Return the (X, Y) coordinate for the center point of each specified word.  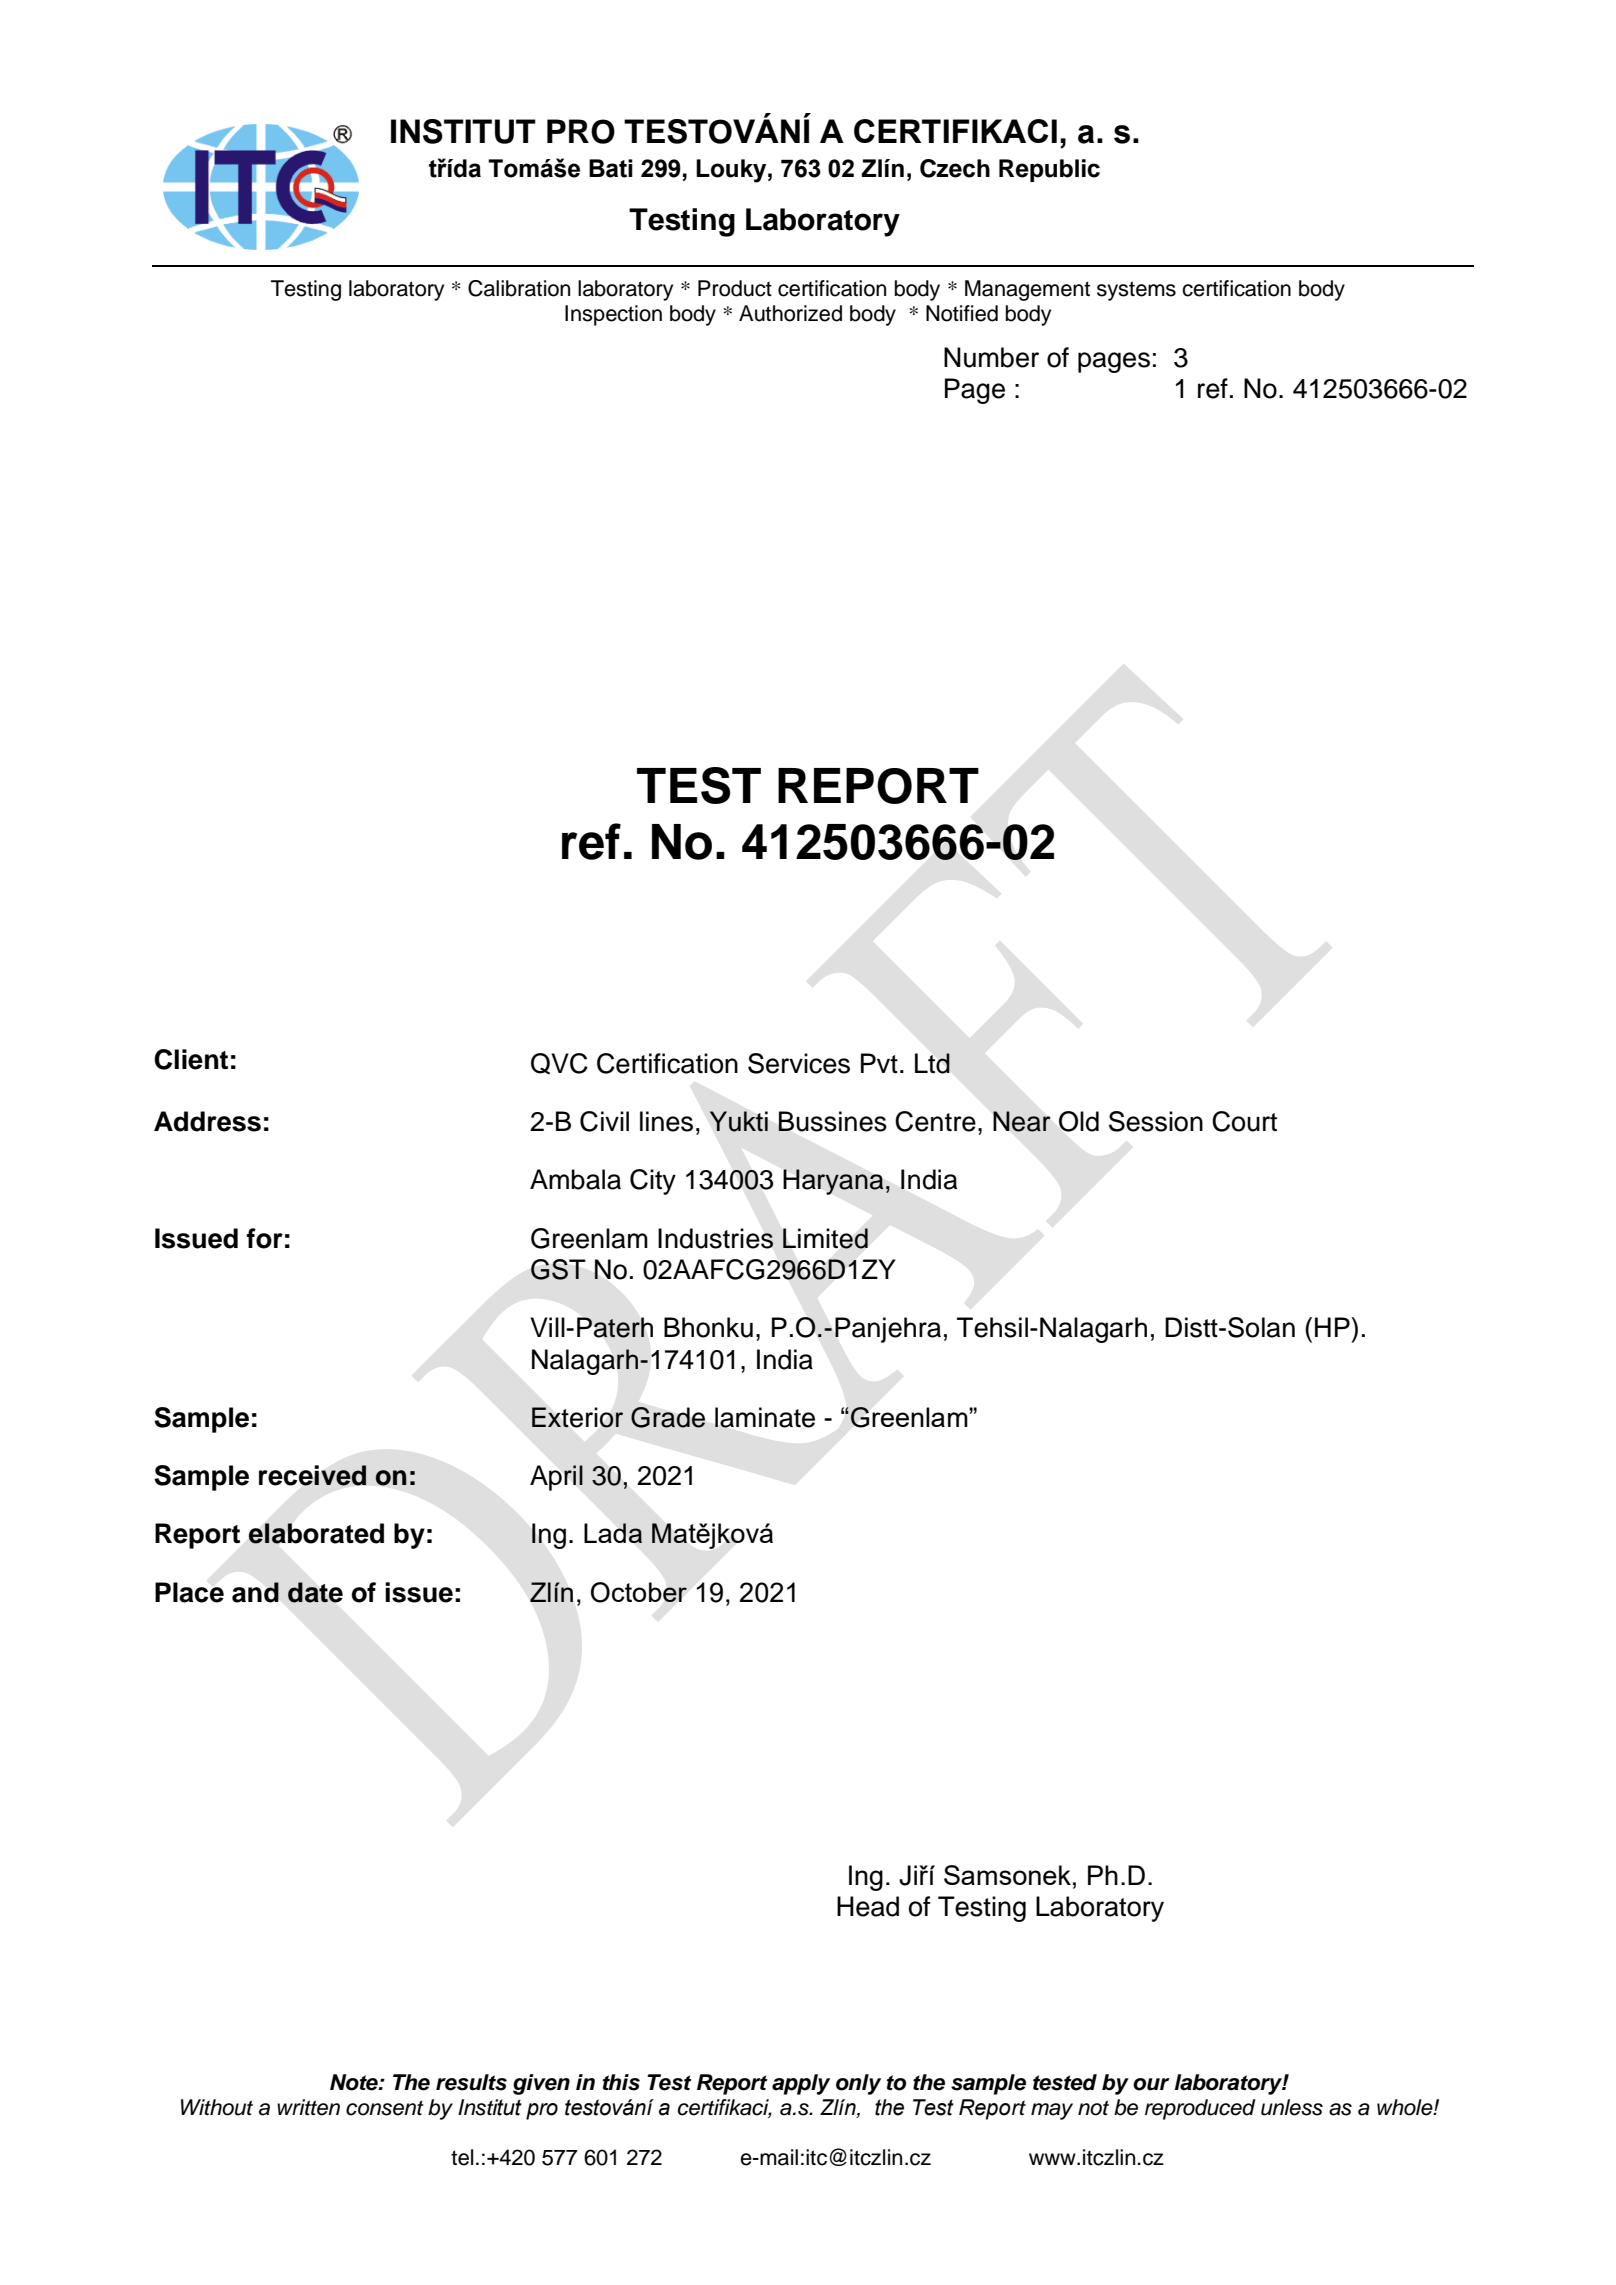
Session (1156, 1121)
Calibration (519, 288)
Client (191, 1059)
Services (799, 1063)
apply (801, 2084)
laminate (765, 1417)
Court (1244, 1121)
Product (735, 288)
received (313, 1475)
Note (355, 2082)
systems (1136, 291)
